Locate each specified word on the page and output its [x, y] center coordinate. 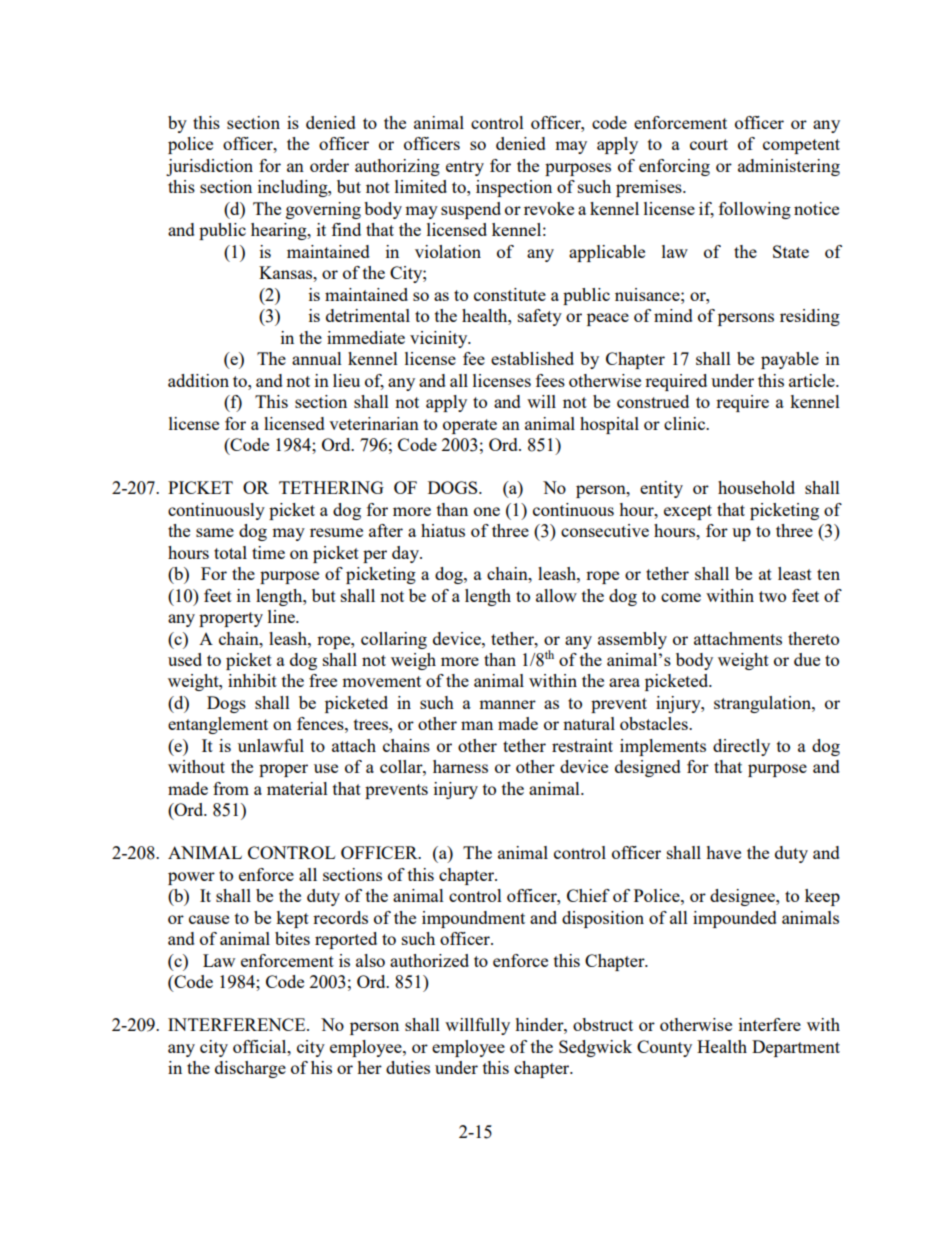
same [215, 532]
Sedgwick [595, 1048]
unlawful [271, 745]
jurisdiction [209, 167]
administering [789, 167]
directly [741, 747]
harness [460, 766]
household [756, 487]
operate [470, 426]
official [261, 1046]
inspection [514, 188]
